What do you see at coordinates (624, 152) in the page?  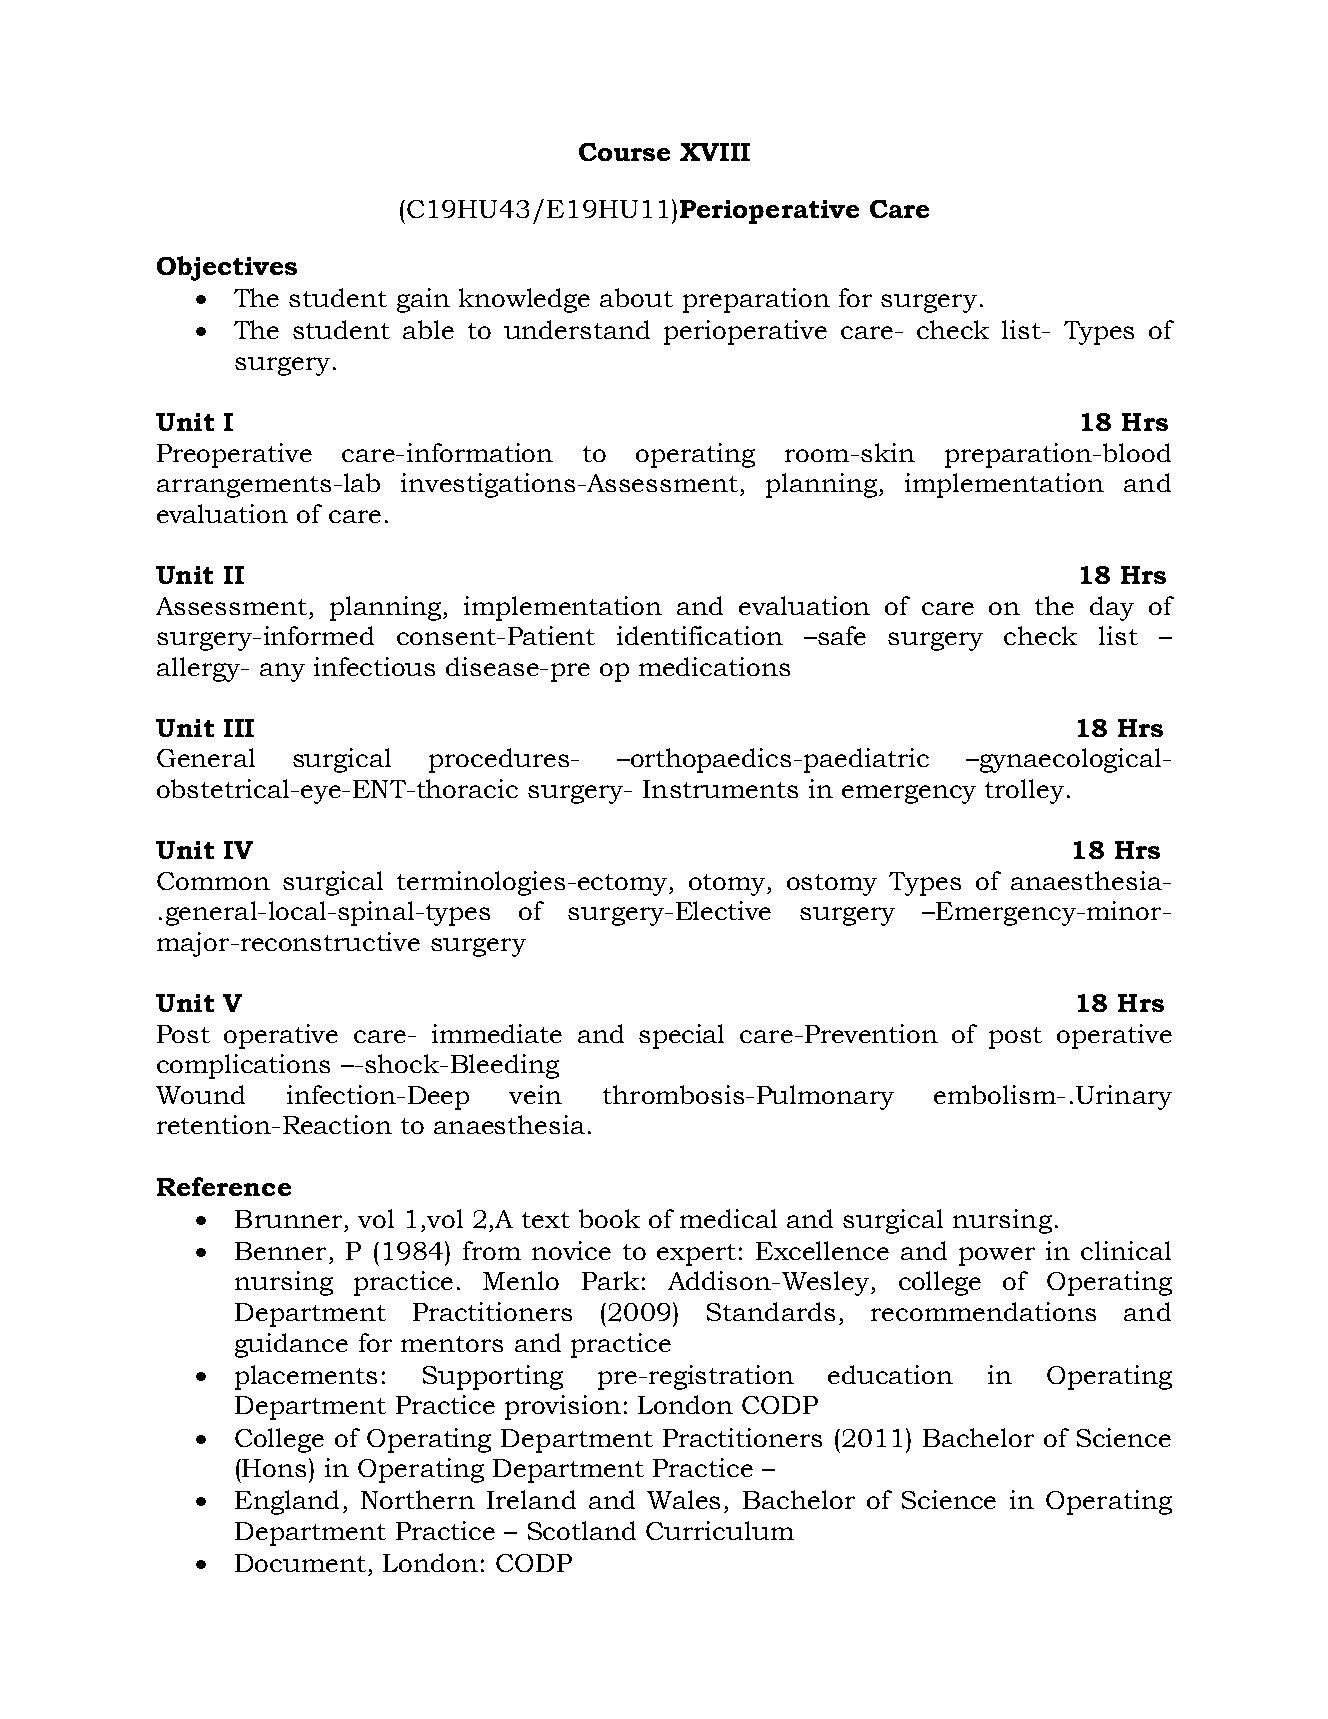 I see `Course` at bounding box center [624, 152].
